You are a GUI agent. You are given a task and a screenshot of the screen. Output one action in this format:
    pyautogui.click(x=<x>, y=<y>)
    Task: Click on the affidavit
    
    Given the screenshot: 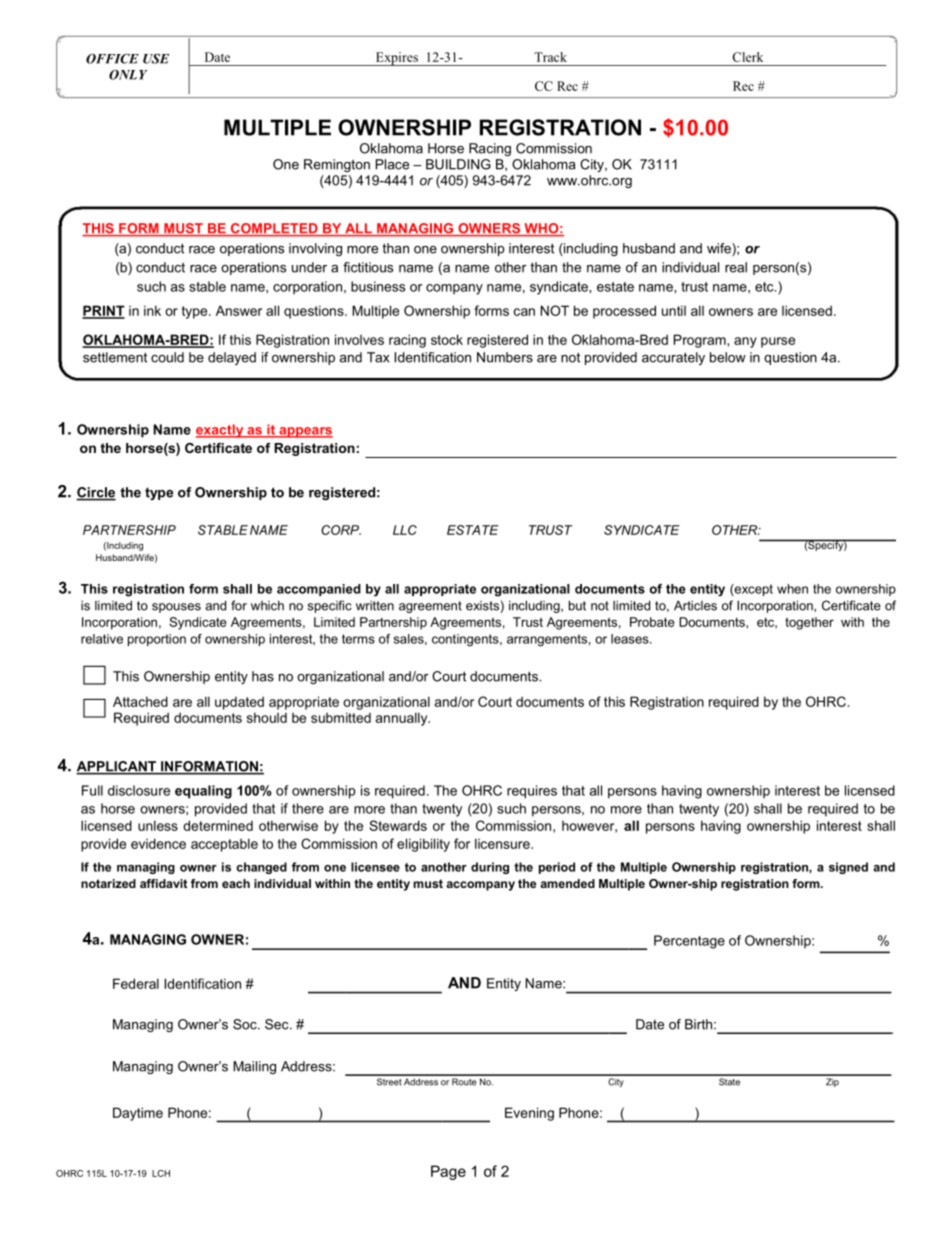 What is the action you would take?
    pyautogui.click(x=163, y=883)
